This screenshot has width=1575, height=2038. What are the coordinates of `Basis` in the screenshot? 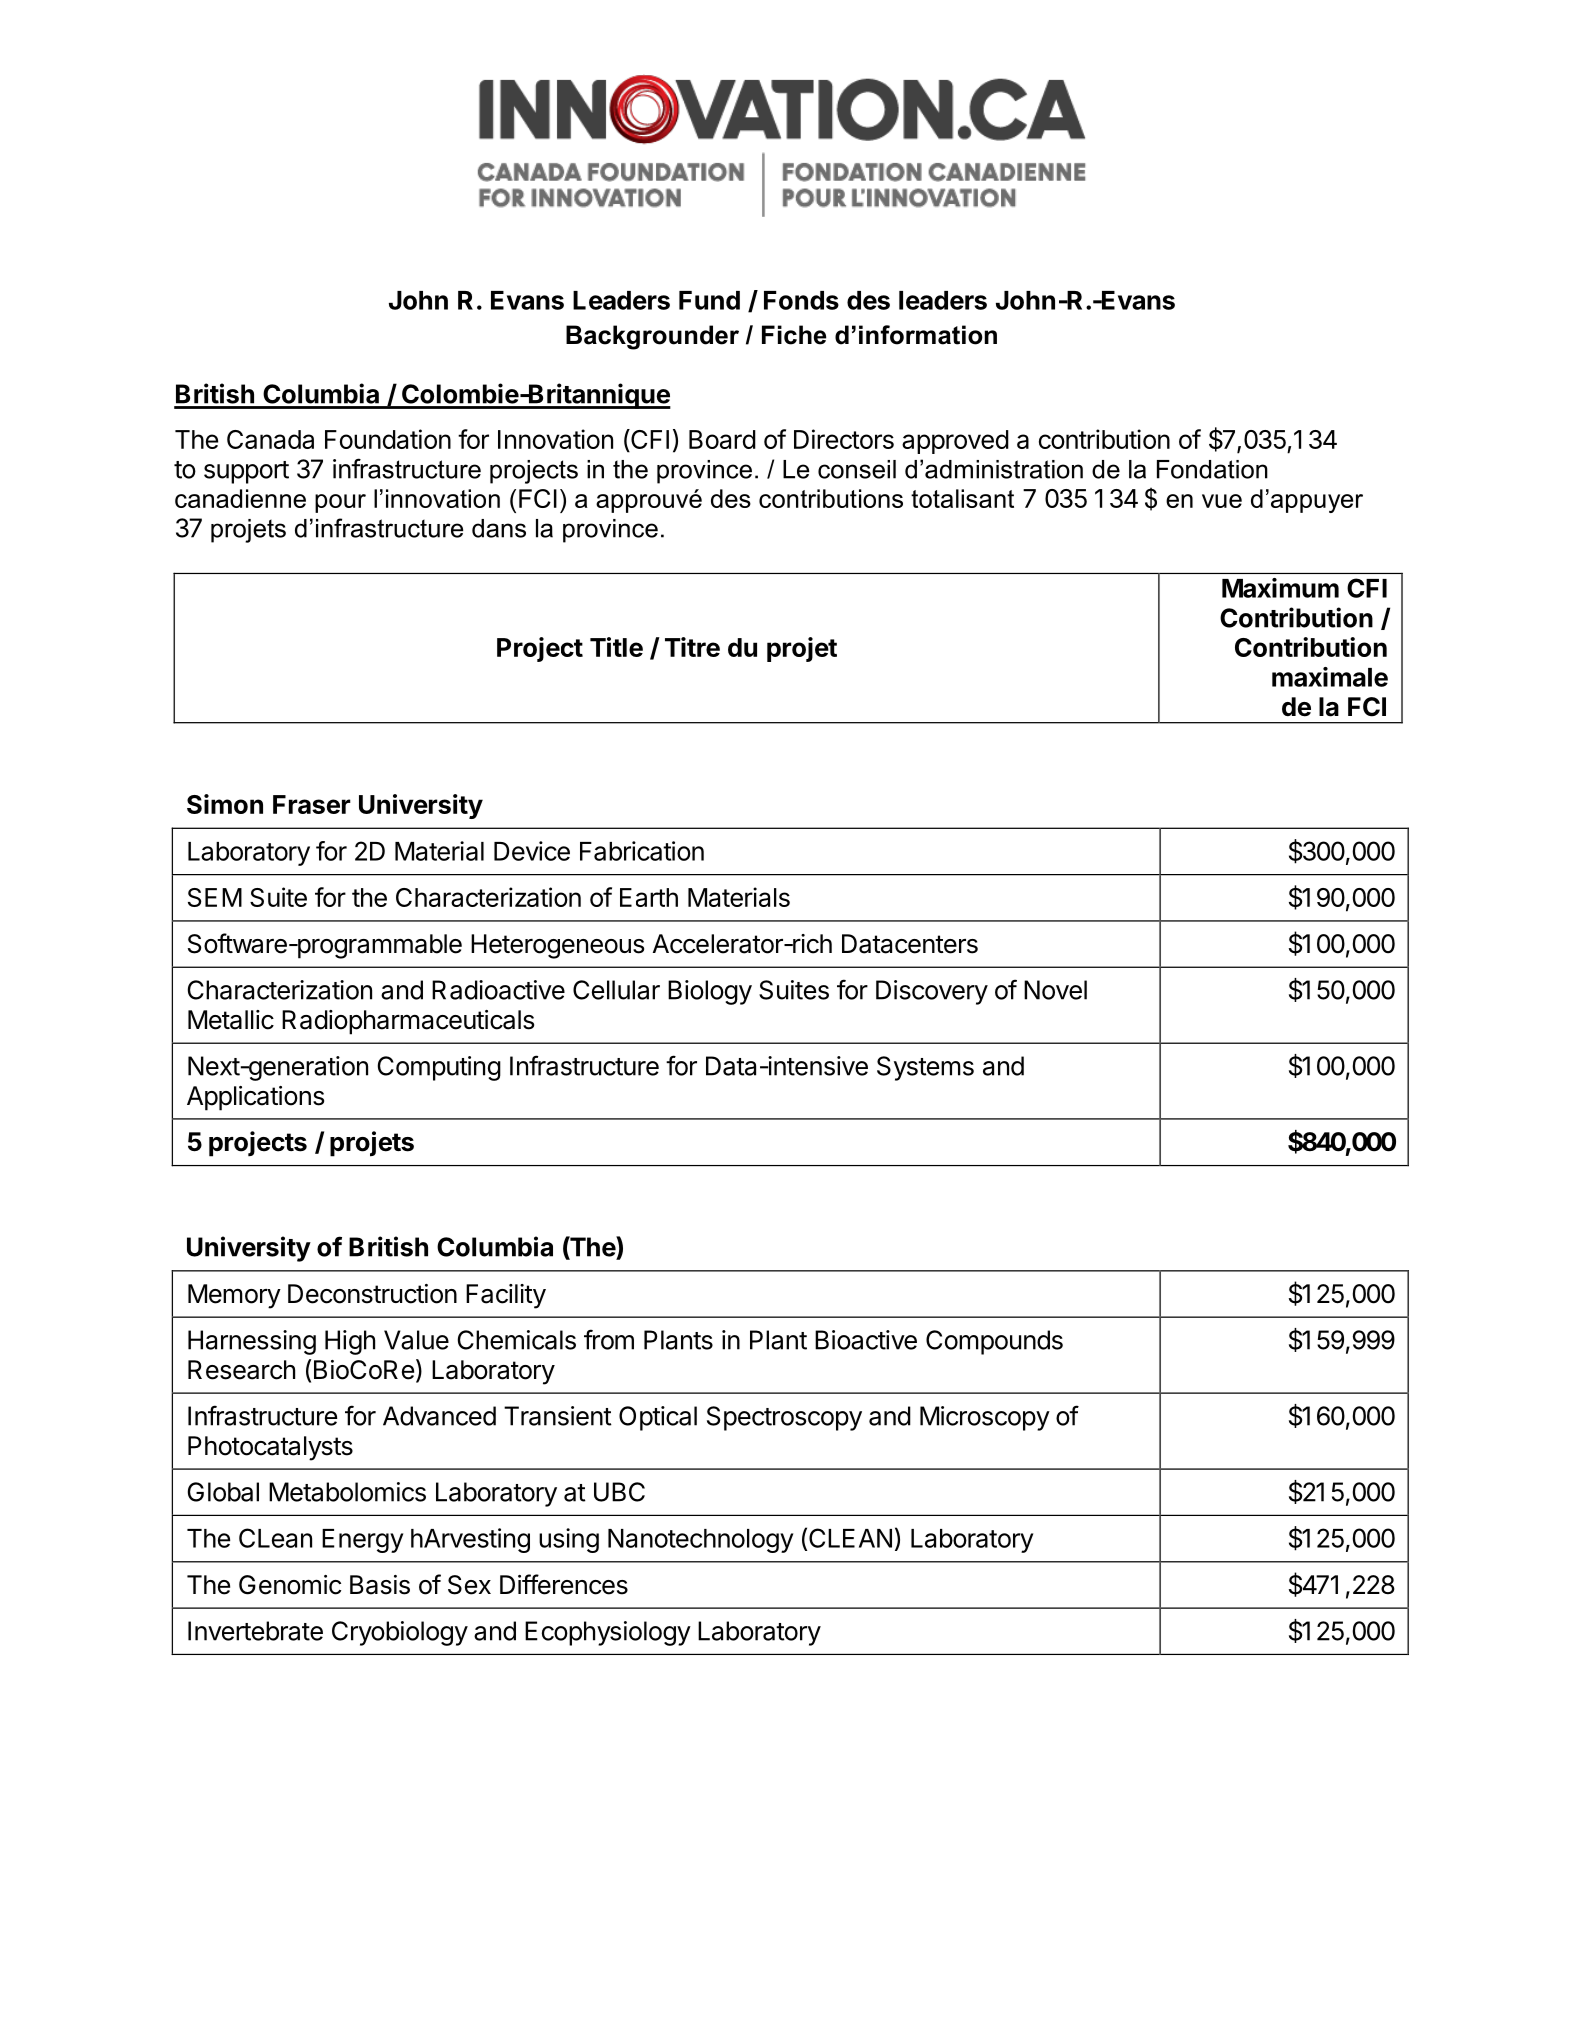 It's located at (380, 1585).
